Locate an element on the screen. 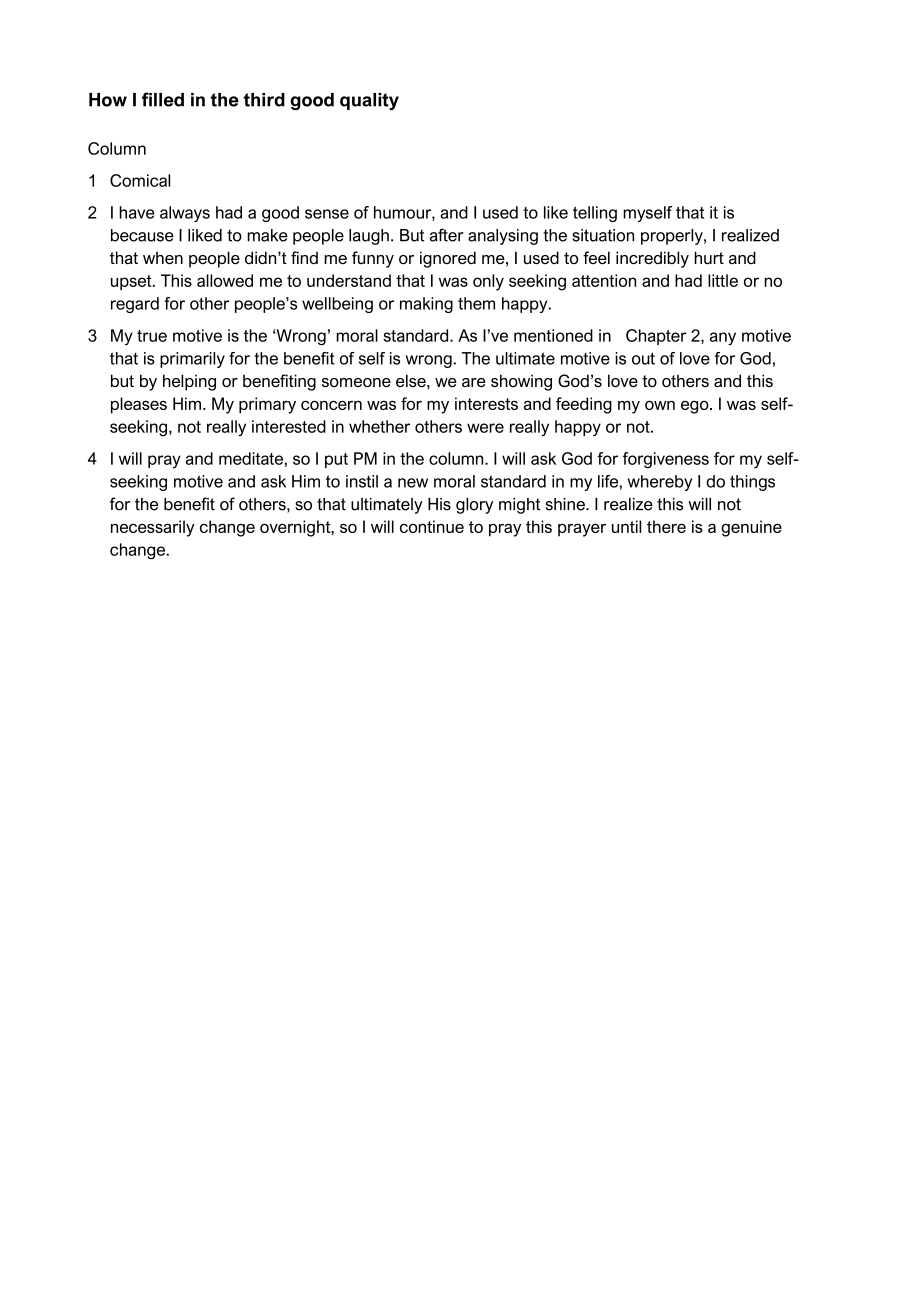  making is located at coordinates (426, 305).
